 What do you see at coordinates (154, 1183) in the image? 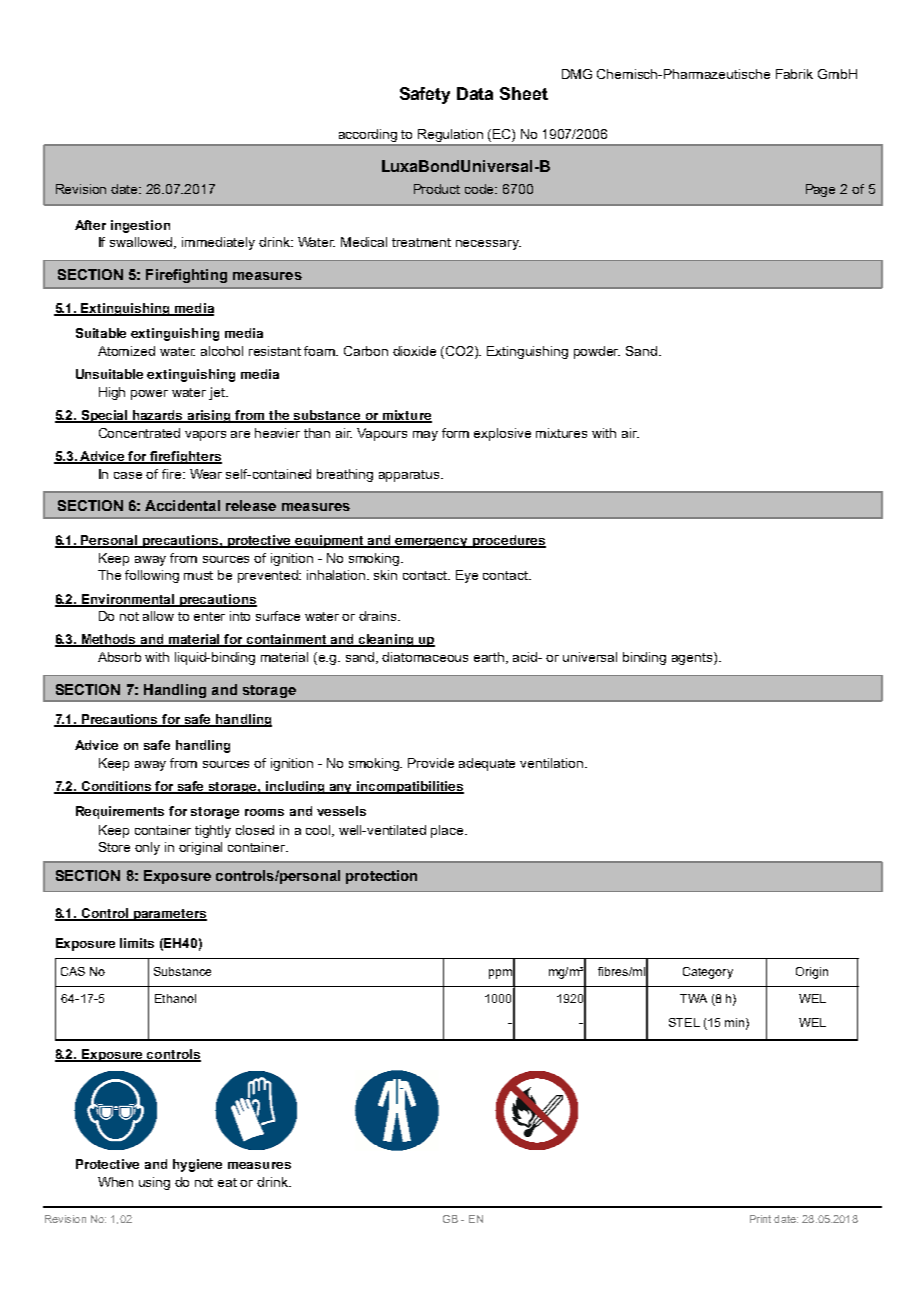
I see `using` at bounding box center [154, 1183].
